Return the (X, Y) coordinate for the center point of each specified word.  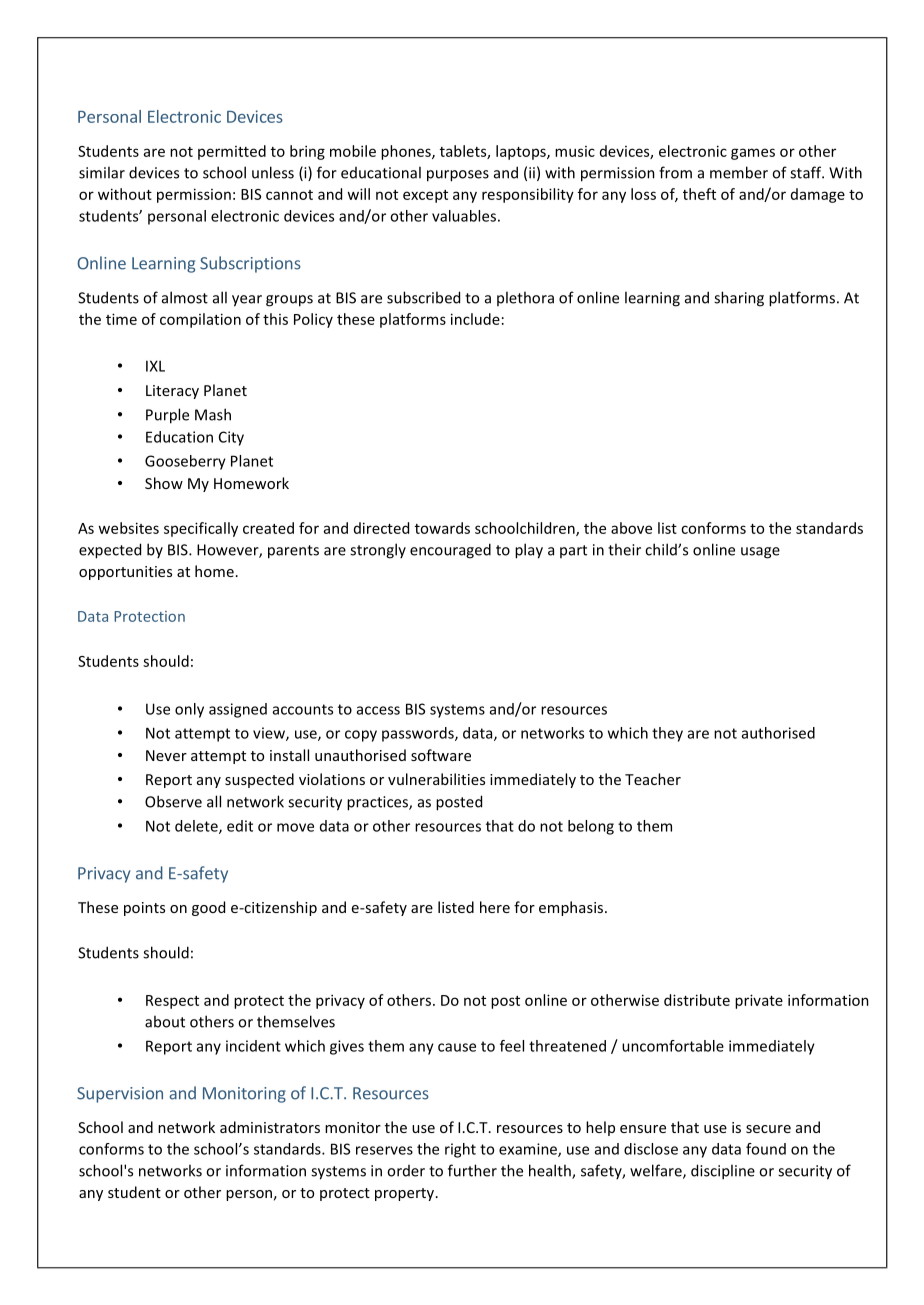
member (739, 172)
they (667, 734)
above (631, 528)
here (495, 907)
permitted (232, 152)
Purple (167, 416)
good (208, 908)
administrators (270, 1127)
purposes (458, 176)
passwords (419, 734)
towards (442, 528)
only (189, 710)
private (759, 1001)
